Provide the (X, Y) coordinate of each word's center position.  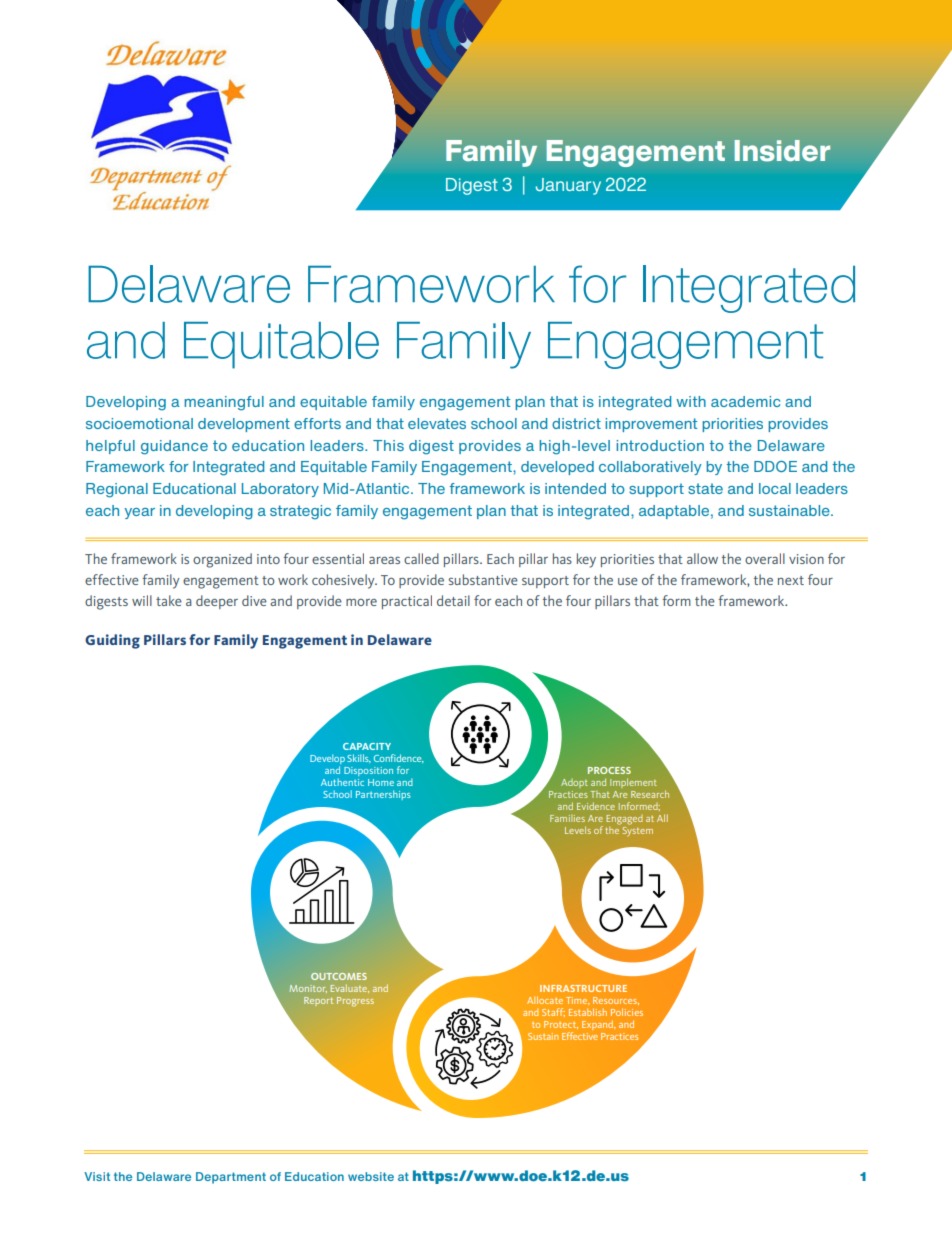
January (568, 186)
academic (745, 401)
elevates (437, 423)
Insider (782, 151)
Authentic (342, 782)
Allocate (545, 1000)
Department (231, 1178)
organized (222, 560)
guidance (174, 447)
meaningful (224, 403)
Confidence (399, 758)
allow (702, 558)
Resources (616, 1001)
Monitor (308, 989)
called (421, 558)
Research (650, 794)
